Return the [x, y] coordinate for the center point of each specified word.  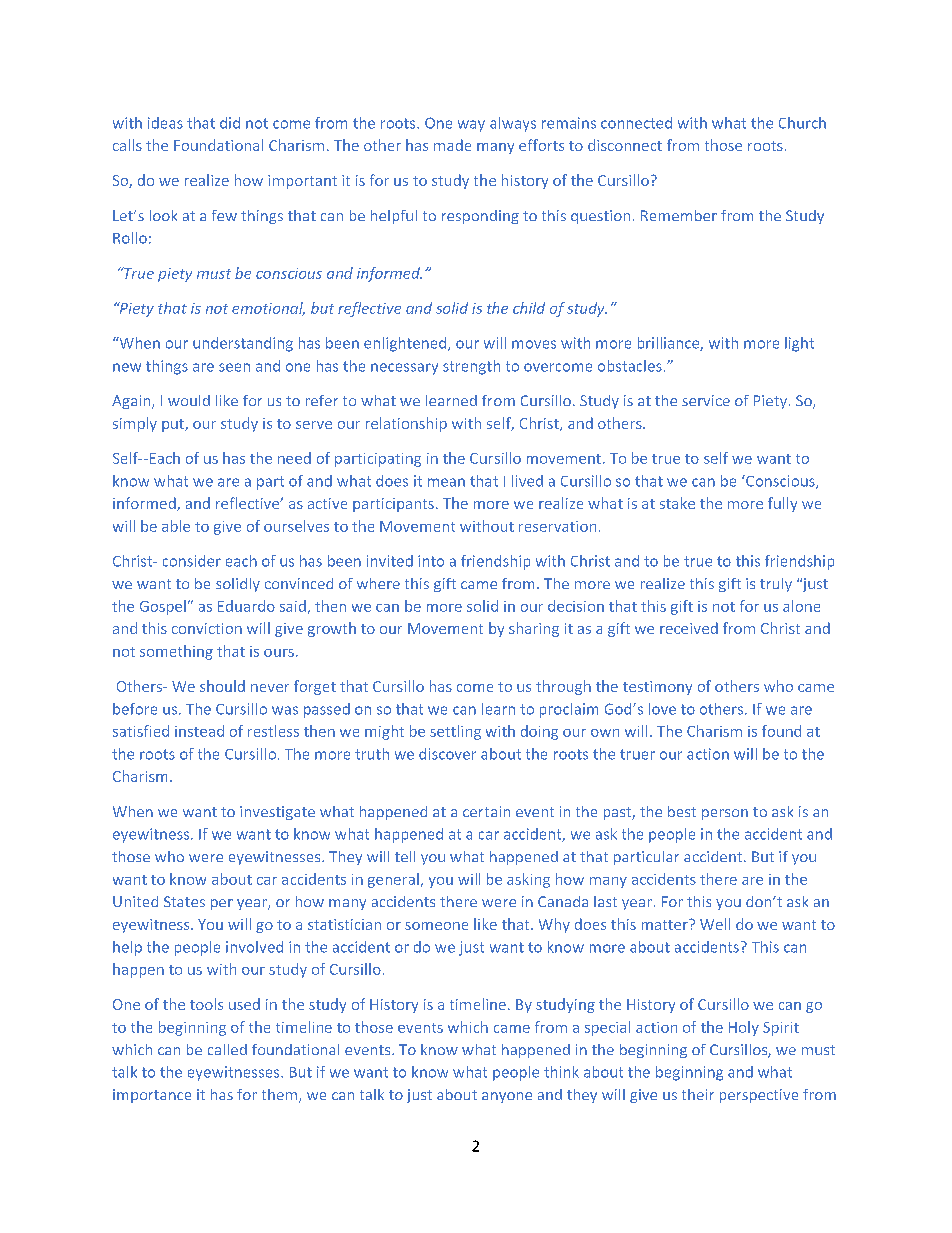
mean [446, 482]
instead [199, 731]
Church [802, 123]
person [725, 814]
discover [447, 754]
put [174, 425]
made [452, 145]
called [227, 1049]
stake [677, 503]
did [230, 123]
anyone [507, 1097]
